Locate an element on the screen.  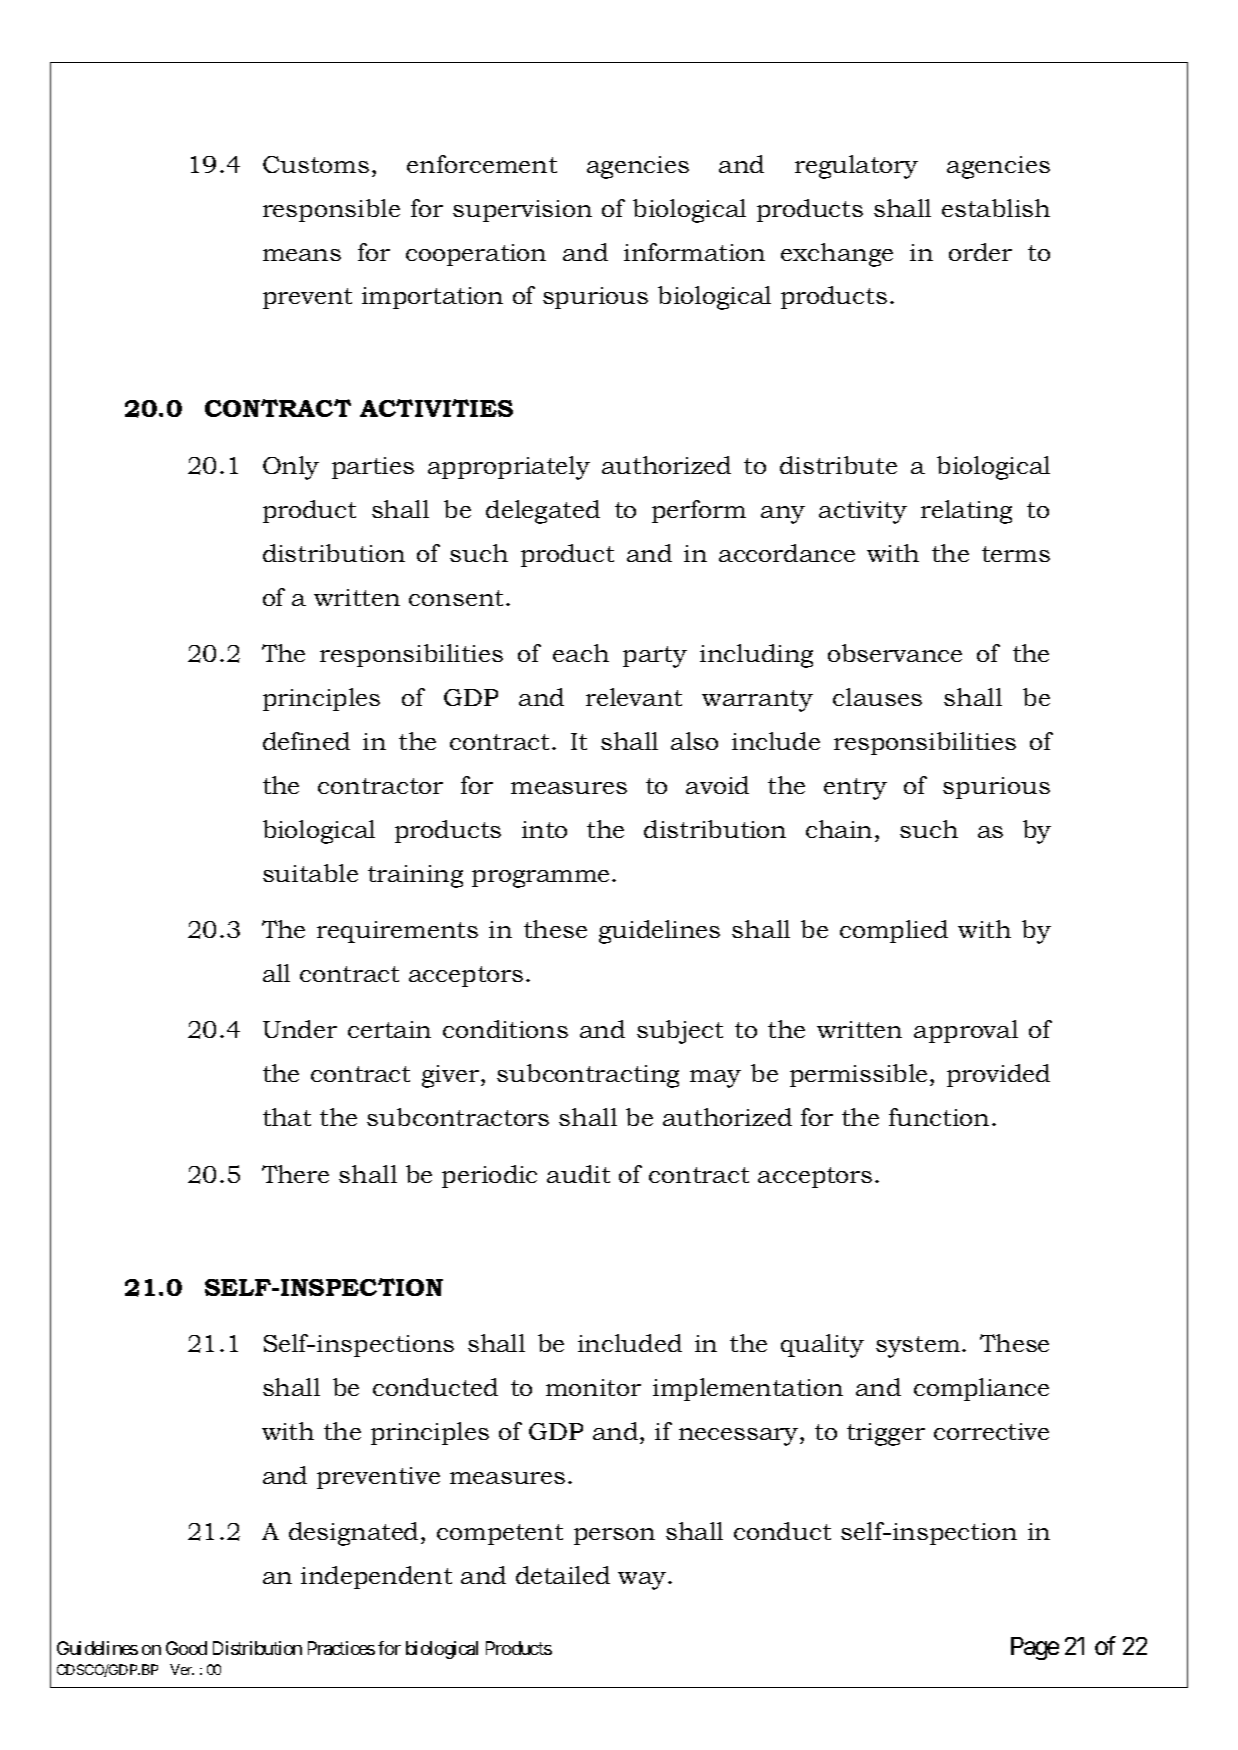
each is located at coordinates (581, 653).
